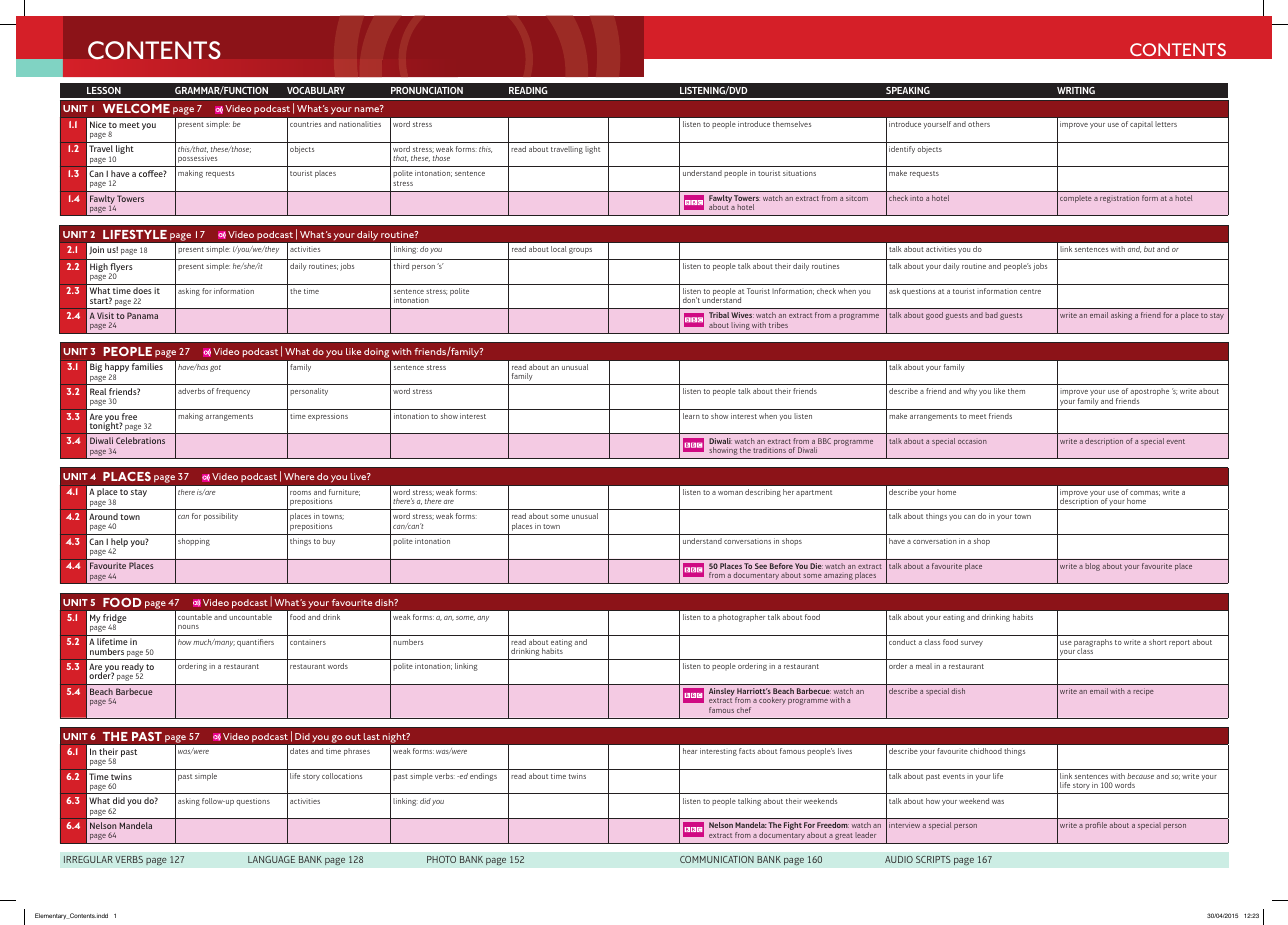  Describe the element at coordinates (1076, 90) in the document. I see `WRITING` at that location.
